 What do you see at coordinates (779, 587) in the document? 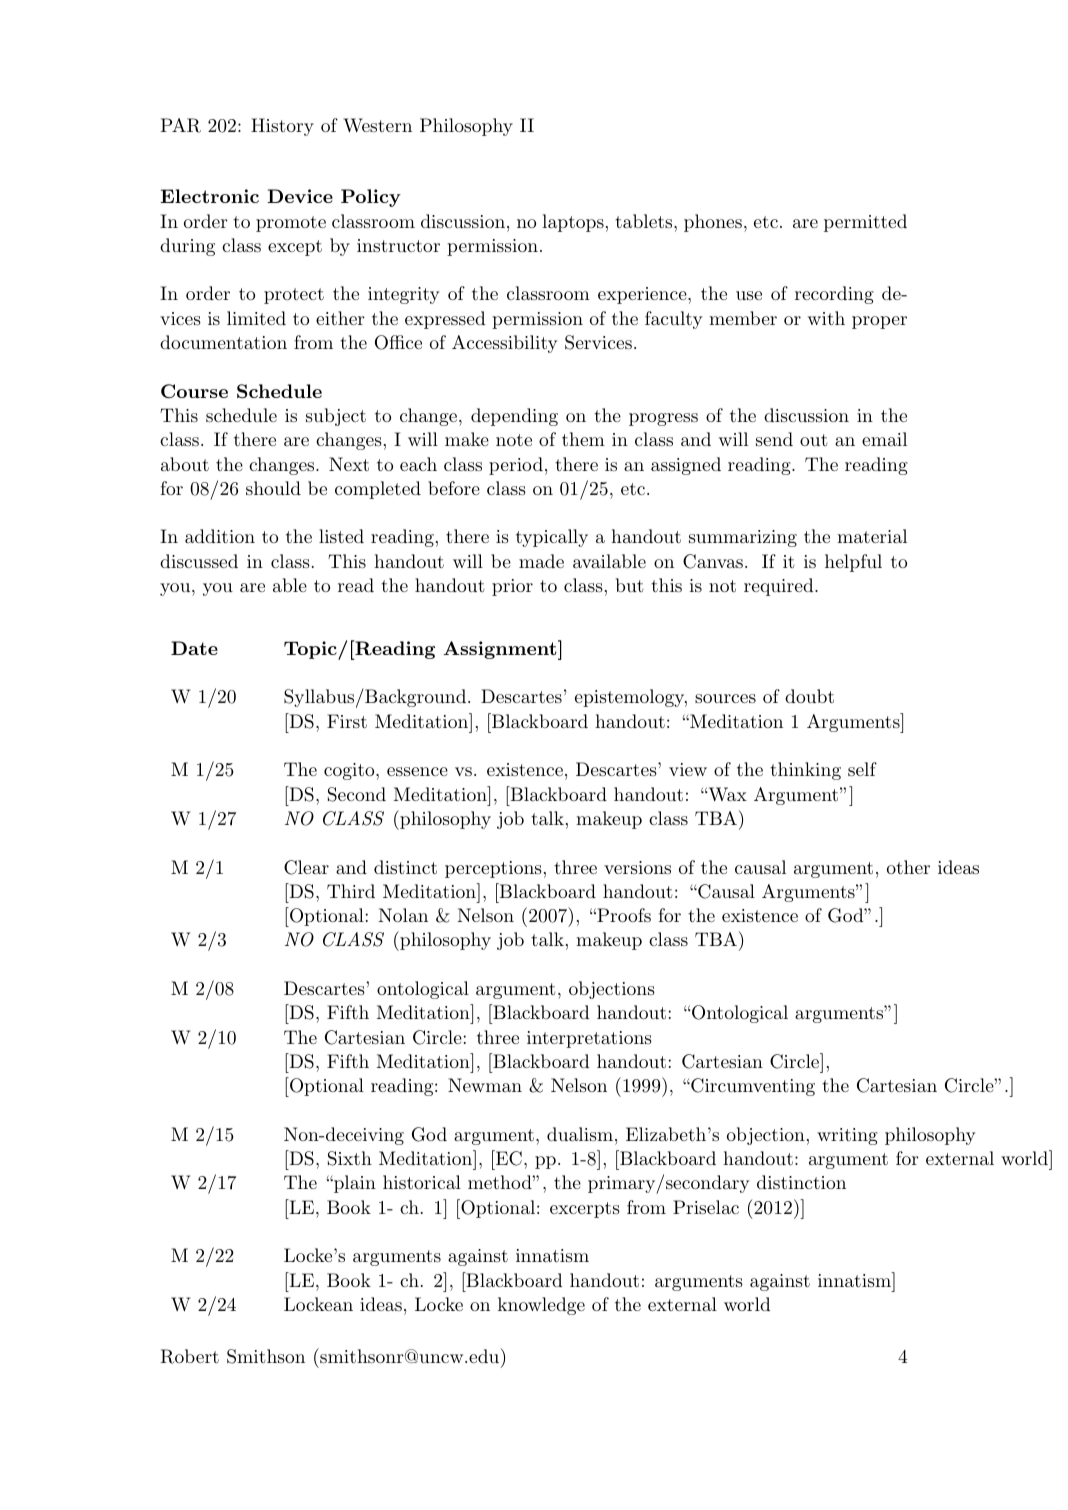
I see `required` at bounding box center [779, 587].
